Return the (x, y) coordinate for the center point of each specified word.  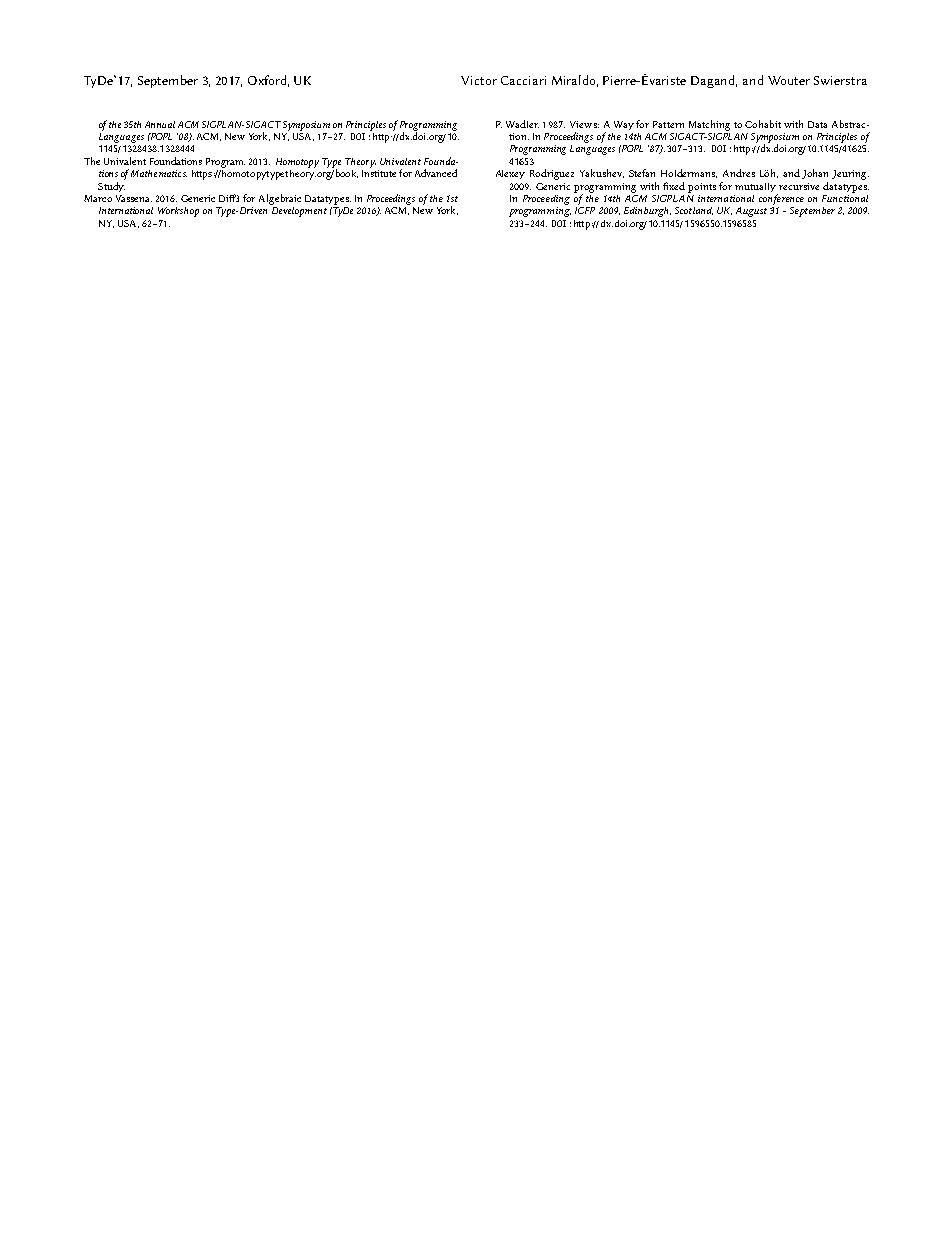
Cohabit (763, 124)
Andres (739, 173)
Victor (479, 80)
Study (111, 187)
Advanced (436, 173)
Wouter (789, 80)
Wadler (522, 124)
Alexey (510, 174)
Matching (709, 125)
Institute (379, 173)
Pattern (668, 124)
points (702, 188)
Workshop (178, 212)
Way (624, 125)
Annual (160, 124)
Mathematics (159, 173)
